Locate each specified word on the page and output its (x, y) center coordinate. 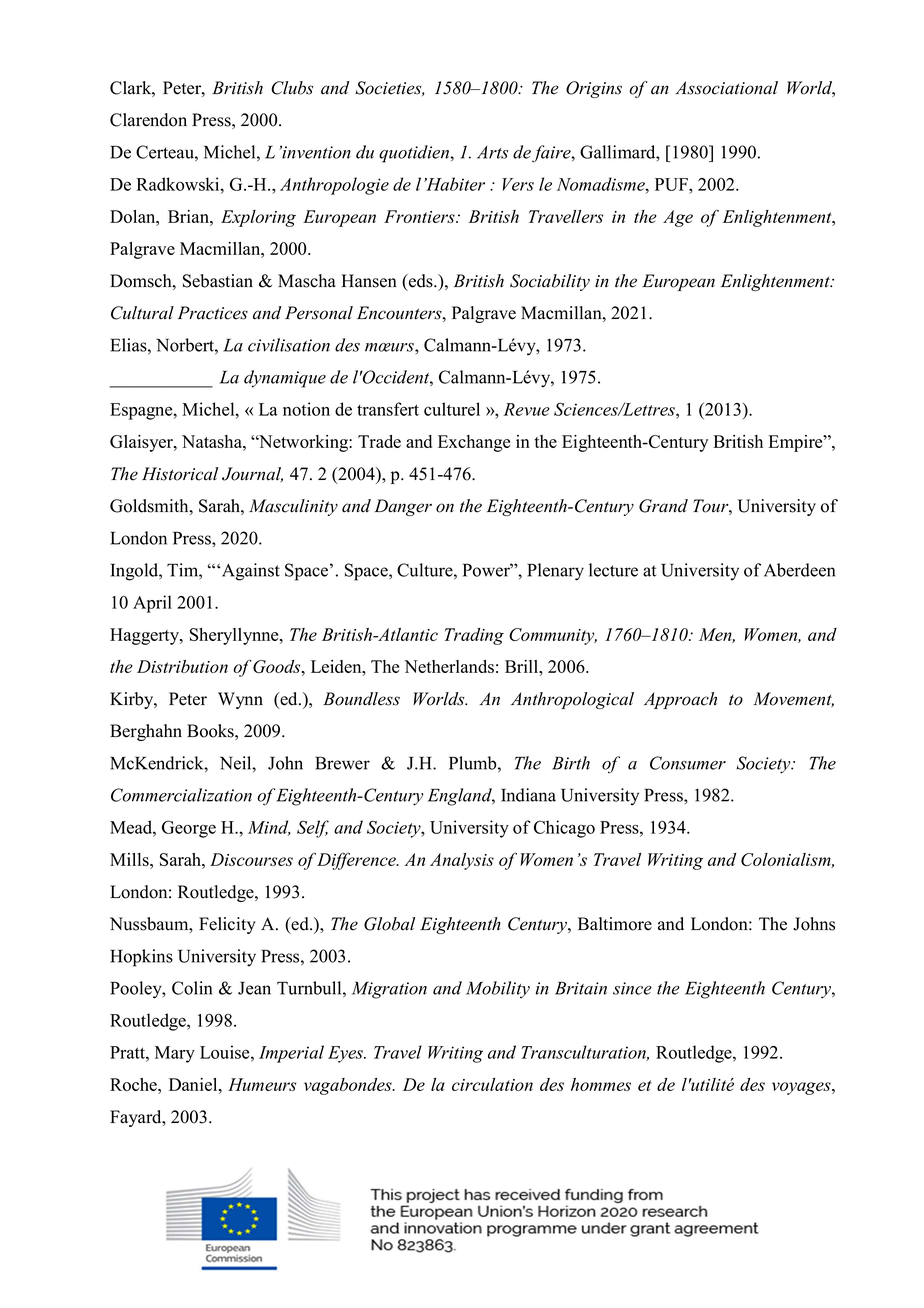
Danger (403, 507)
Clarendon (148, 120)
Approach (680, 700)
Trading (474, 636)
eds (421, 281)
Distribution (182, 666)
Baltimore (615, 924)
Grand (663, 506)
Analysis (462, 861)
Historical (180, 474)
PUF (672, 184)
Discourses (251, 859)
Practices (213, 313)
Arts (492, 152)
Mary (175, 1054)
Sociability (550, 282)
